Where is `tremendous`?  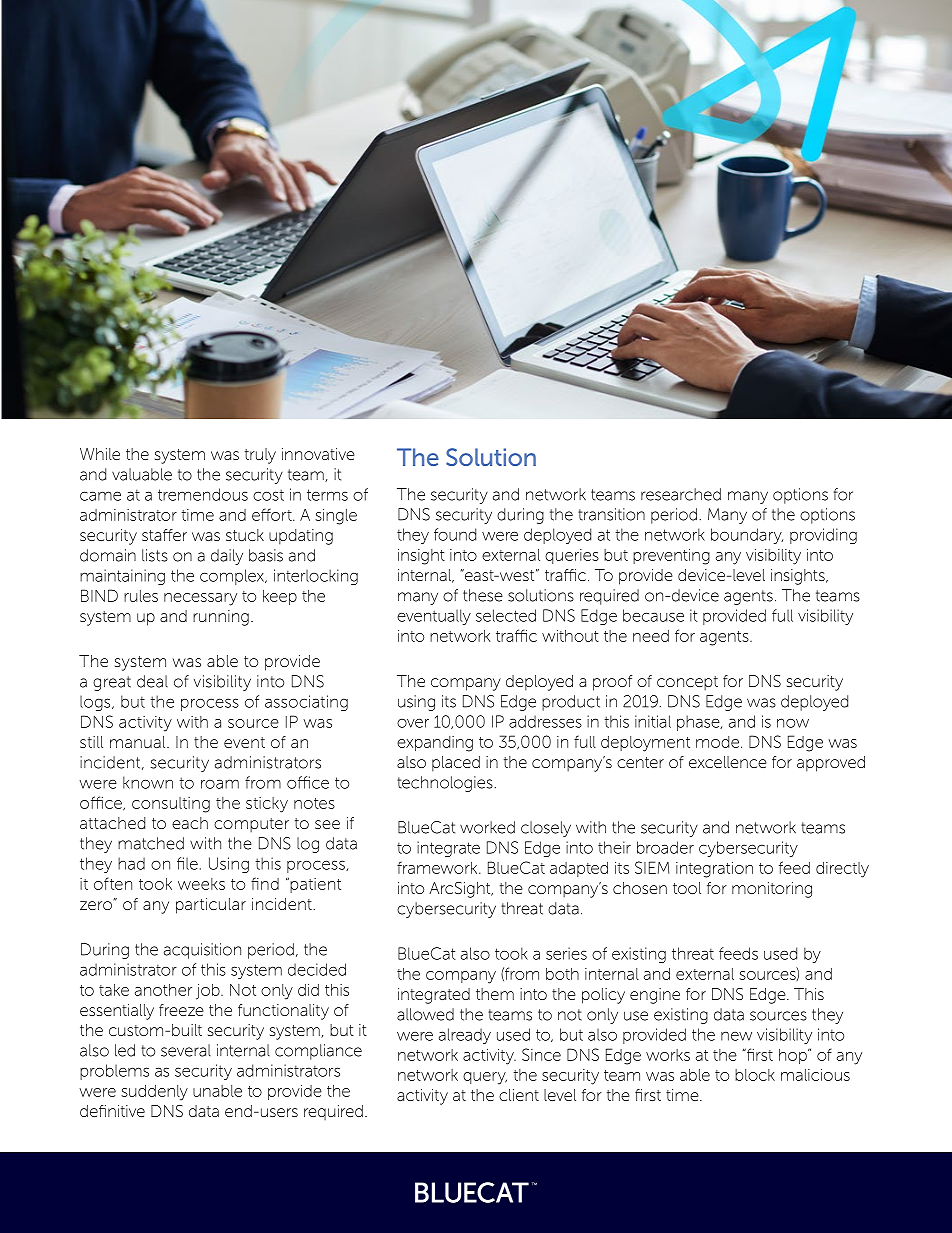 tremendous is located at coordinates (203, 494).
